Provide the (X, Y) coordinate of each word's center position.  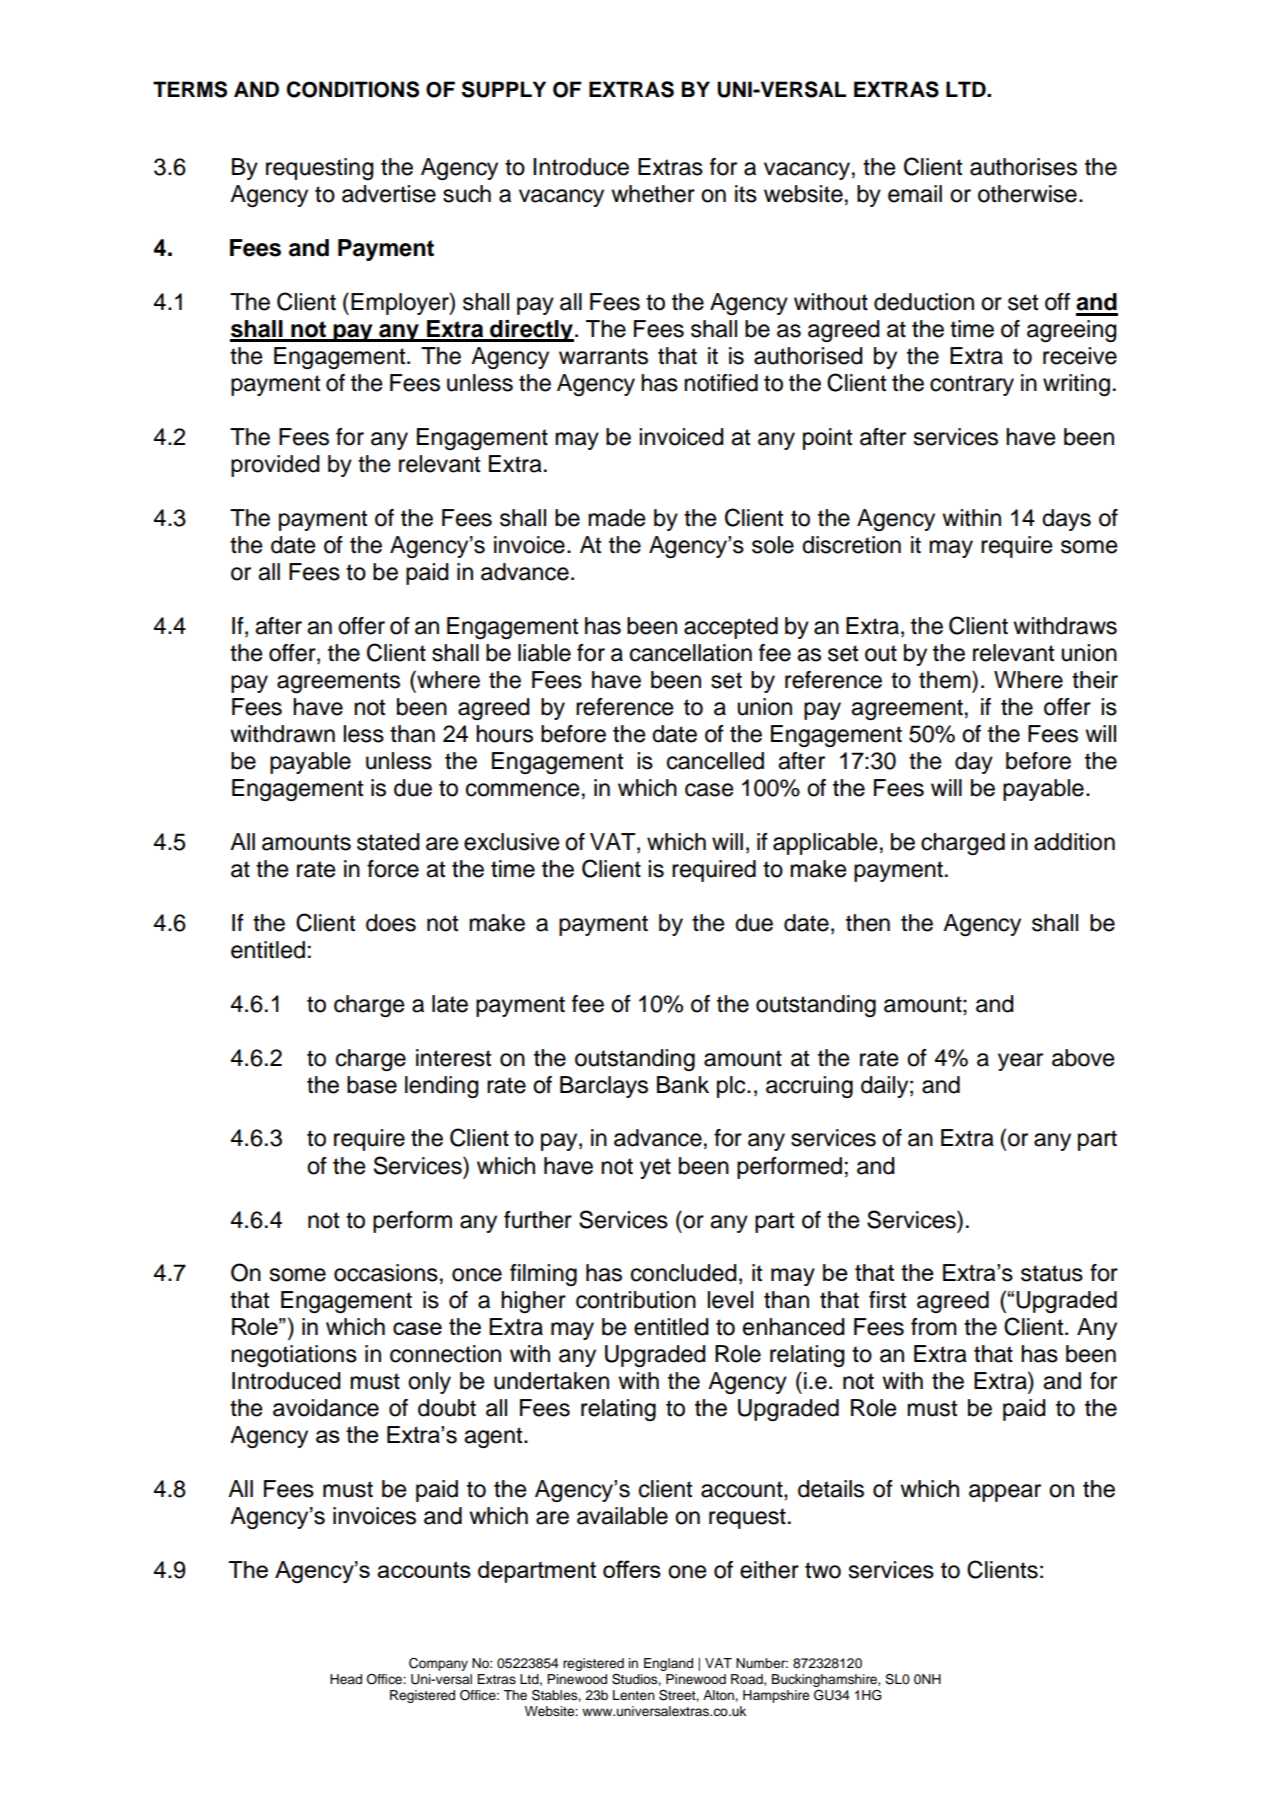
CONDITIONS (353, 89)
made (617, 518)
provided (275, 466)
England (668, 1664)
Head (346, 1679)
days (1066, 520)
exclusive (512, 842)
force (393, 869)
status (1052, 1273)
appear (1005, 1493)
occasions (386, 1273)
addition (1074, 842)
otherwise (1027, 194)
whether (653, 194)
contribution (636, 1300)
